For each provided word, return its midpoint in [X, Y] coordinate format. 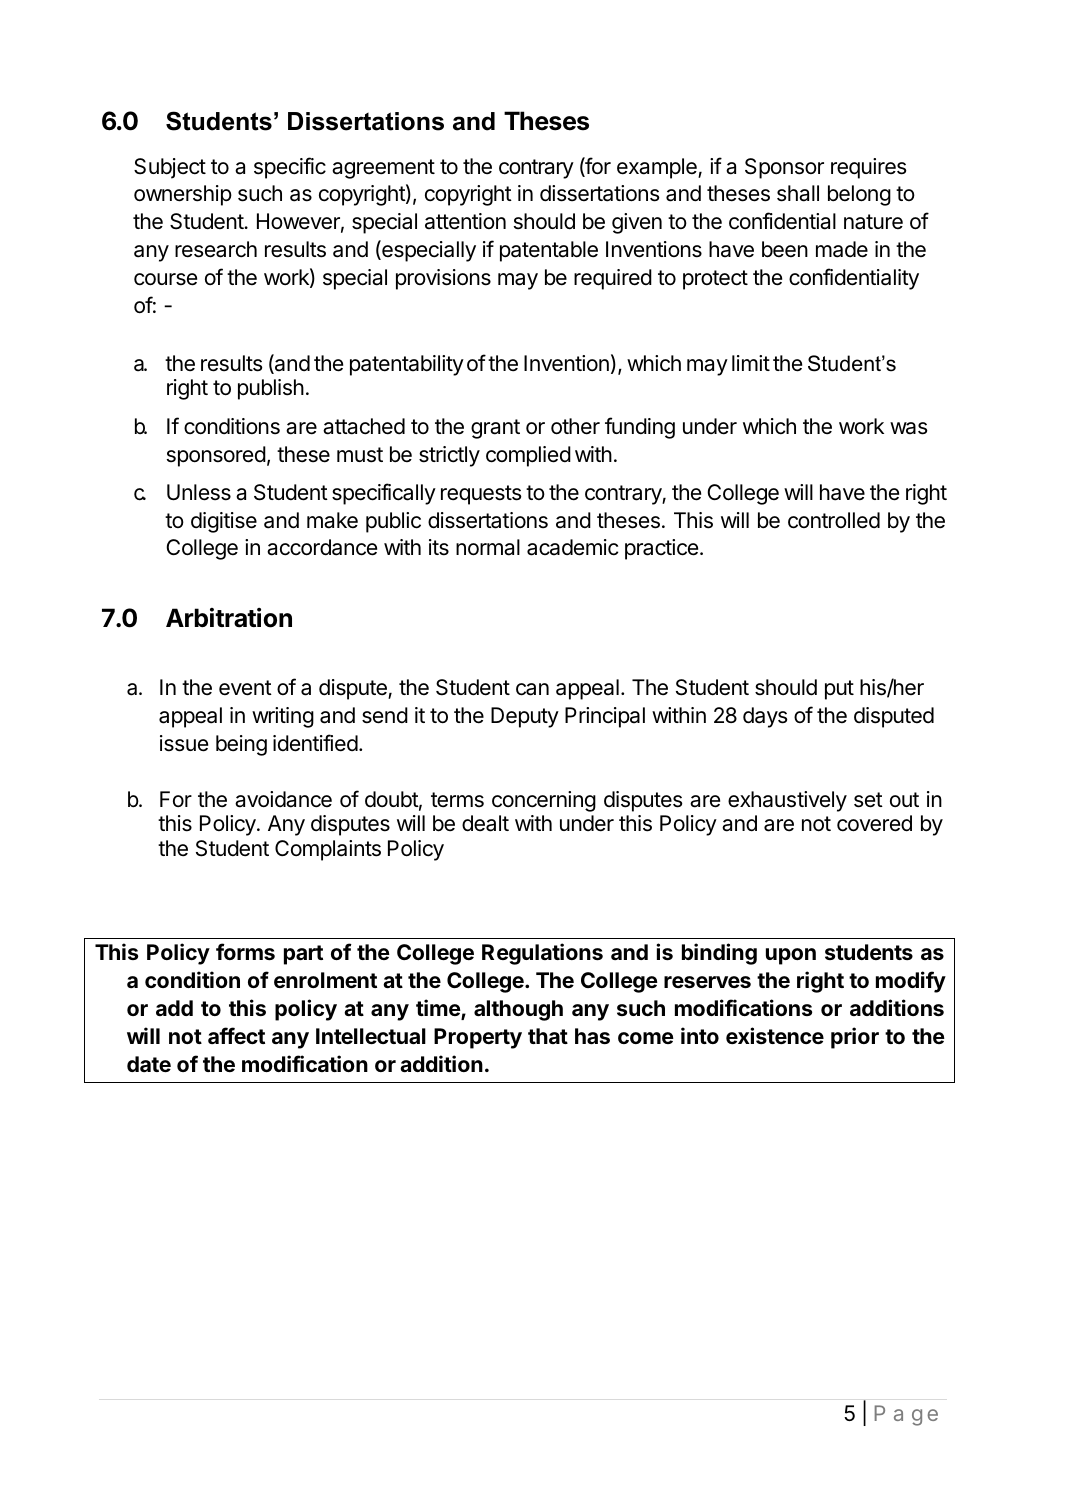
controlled [834, 520]
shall [798, 193]
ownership [183, 195]
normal [488, 547]
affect [236, 1035]
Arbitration [229, 618]
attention [465, 221]
